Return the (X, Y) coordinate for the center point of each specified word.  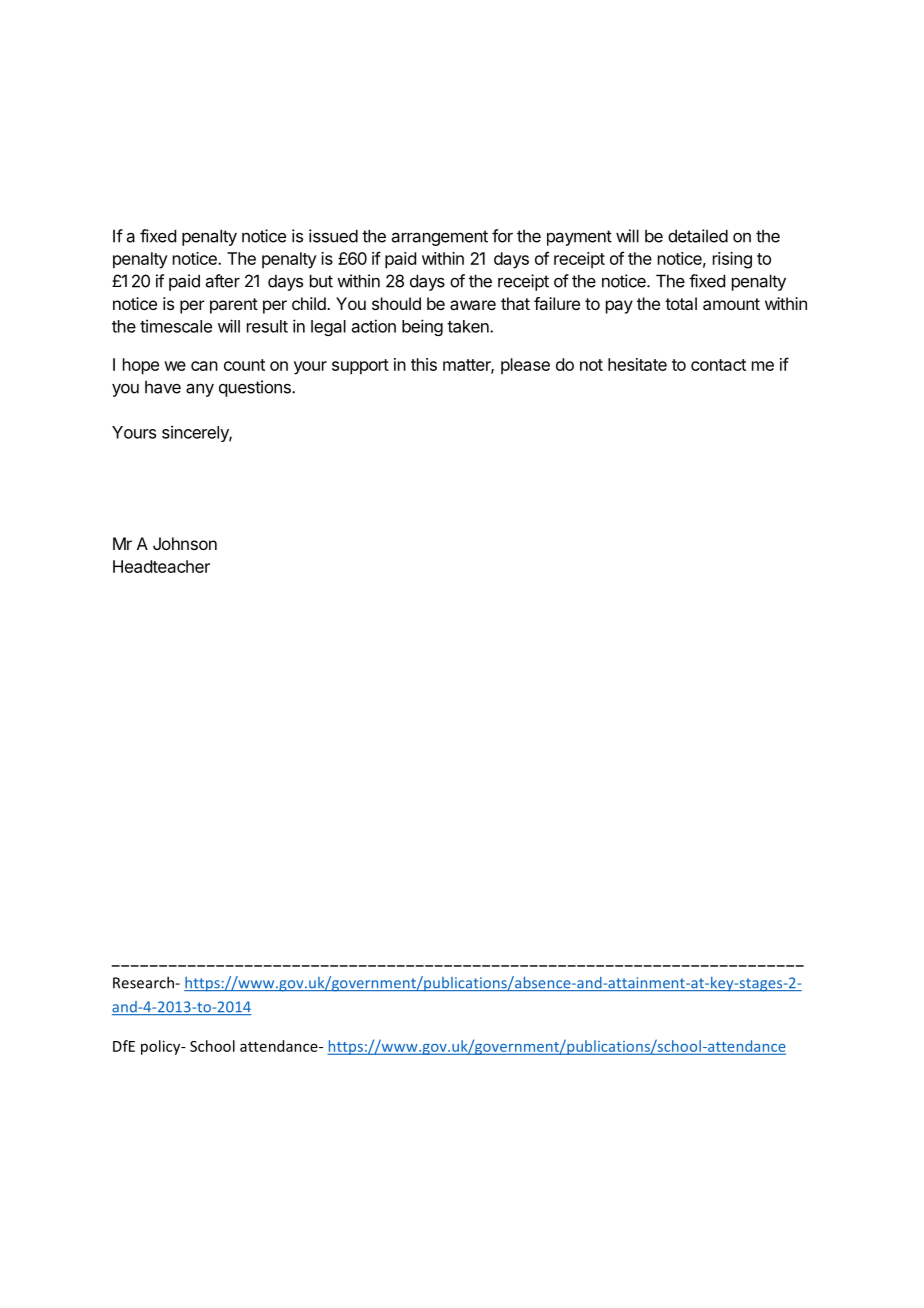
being (422, 327)
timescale (176, 326)
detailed (698, 236)
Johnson (185, 543)
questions (256, 388)
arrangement (440, 238)
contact (718, 365)
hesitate (637, 364)
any (200, 390)
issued (333, 236)
